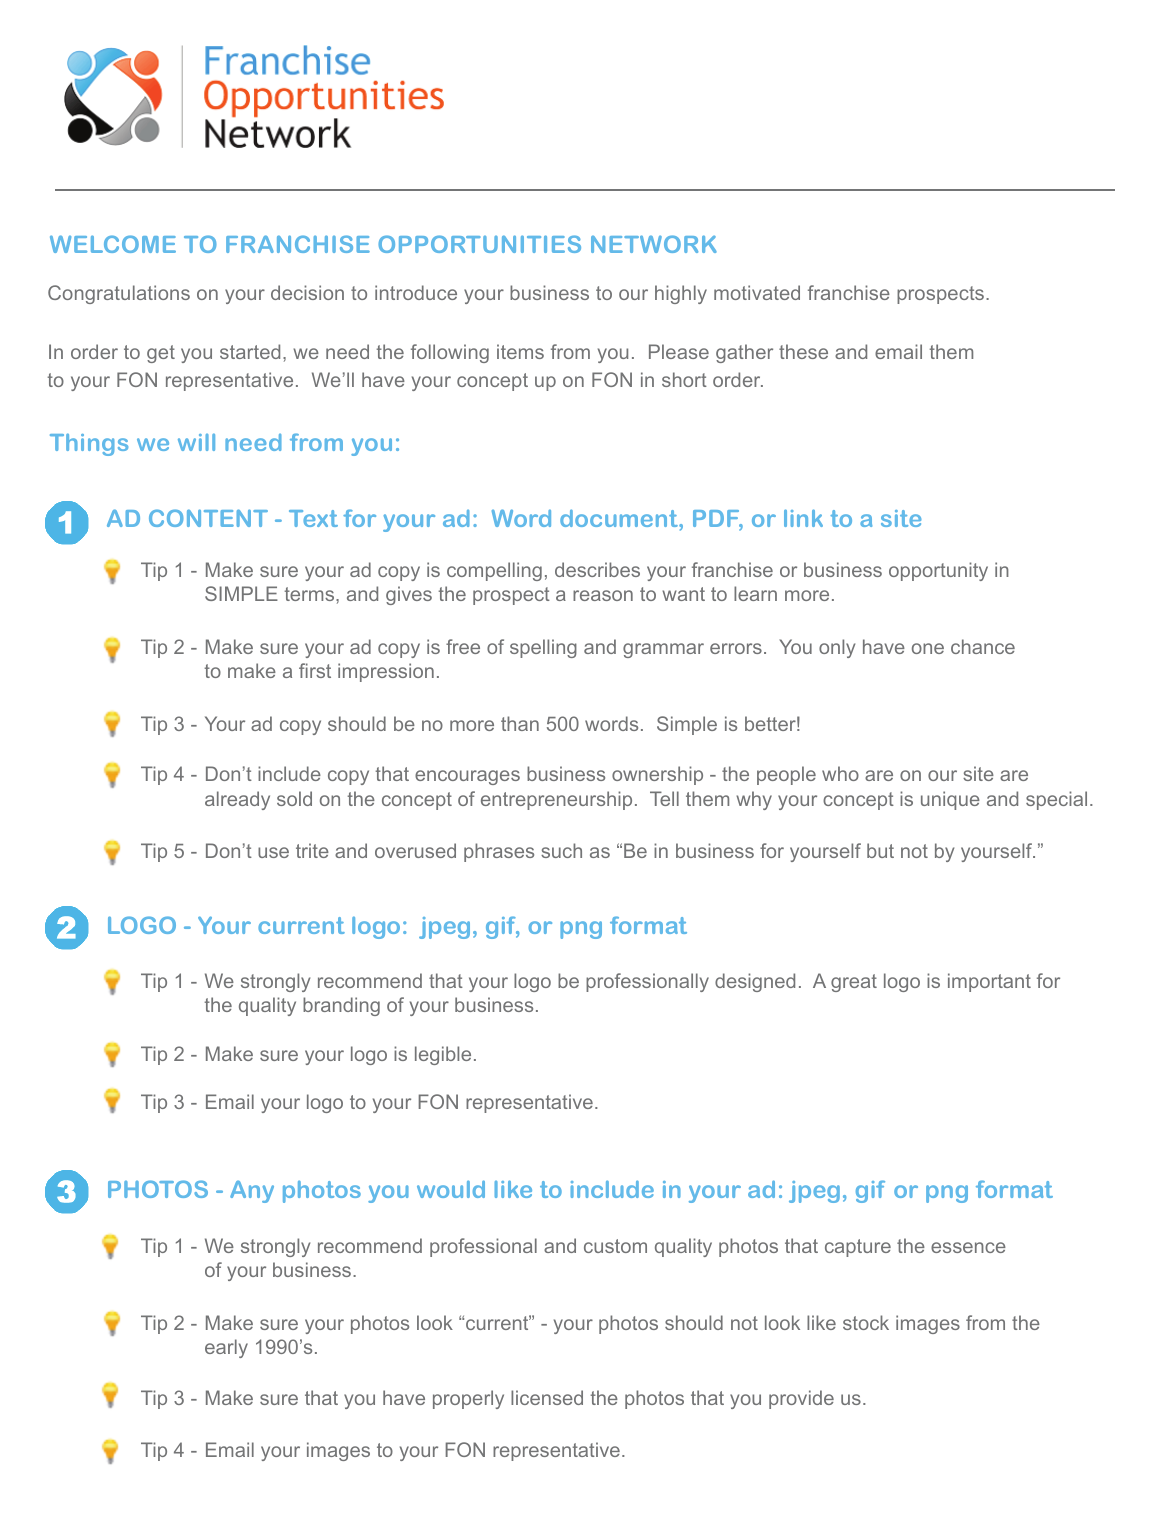 The height and width of the page is (1530, 1166). What do you see at coordinates (341, 1006) in the page?
I see `branding` at bounding box center [341, 1006].
